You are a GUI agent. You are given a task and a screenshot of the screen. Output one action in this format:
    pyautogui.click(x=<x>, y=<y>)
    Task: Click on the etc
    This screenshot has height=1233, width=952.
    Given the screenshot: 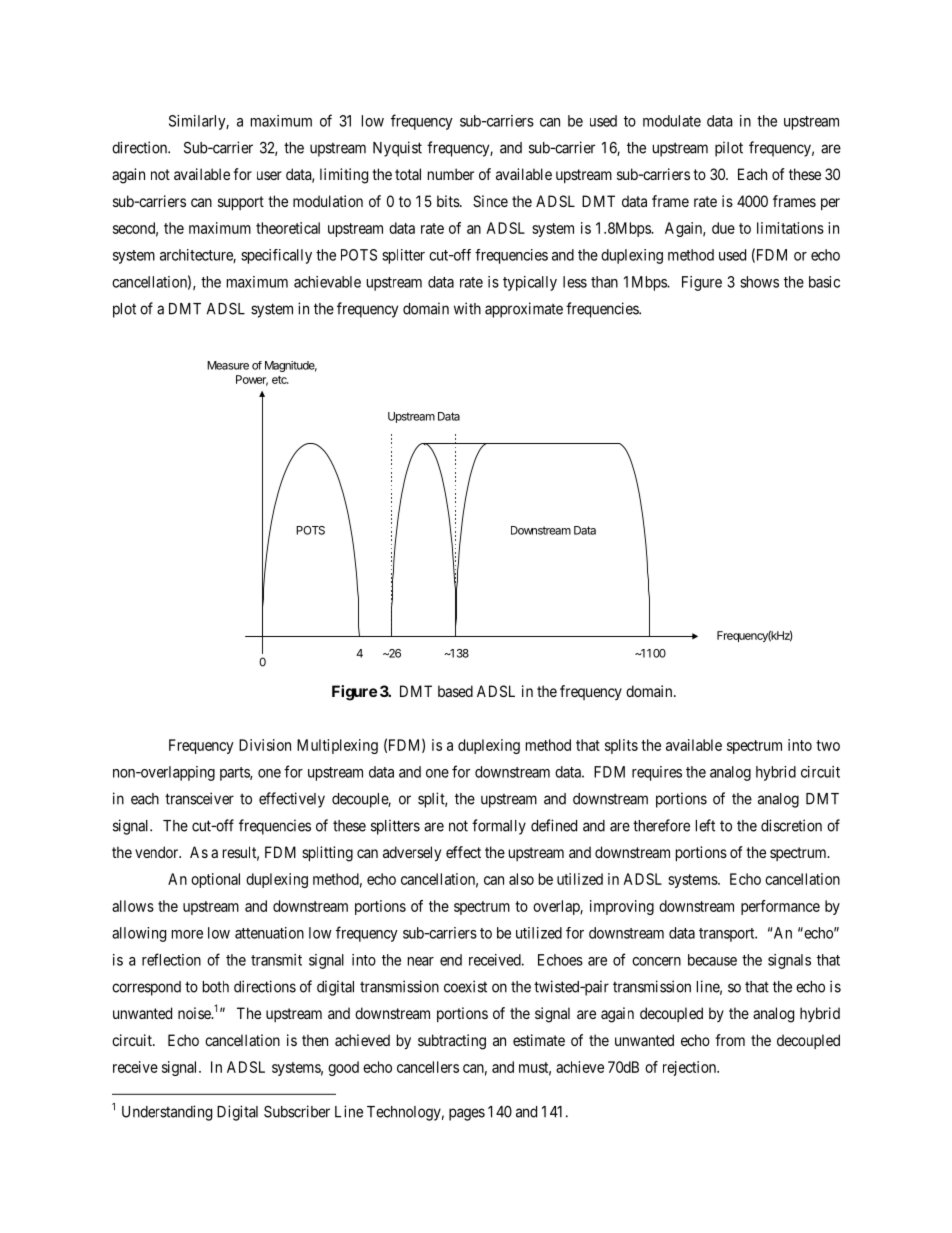 What is the action you would take?
    pyautogui.click(x=280, y=380)
